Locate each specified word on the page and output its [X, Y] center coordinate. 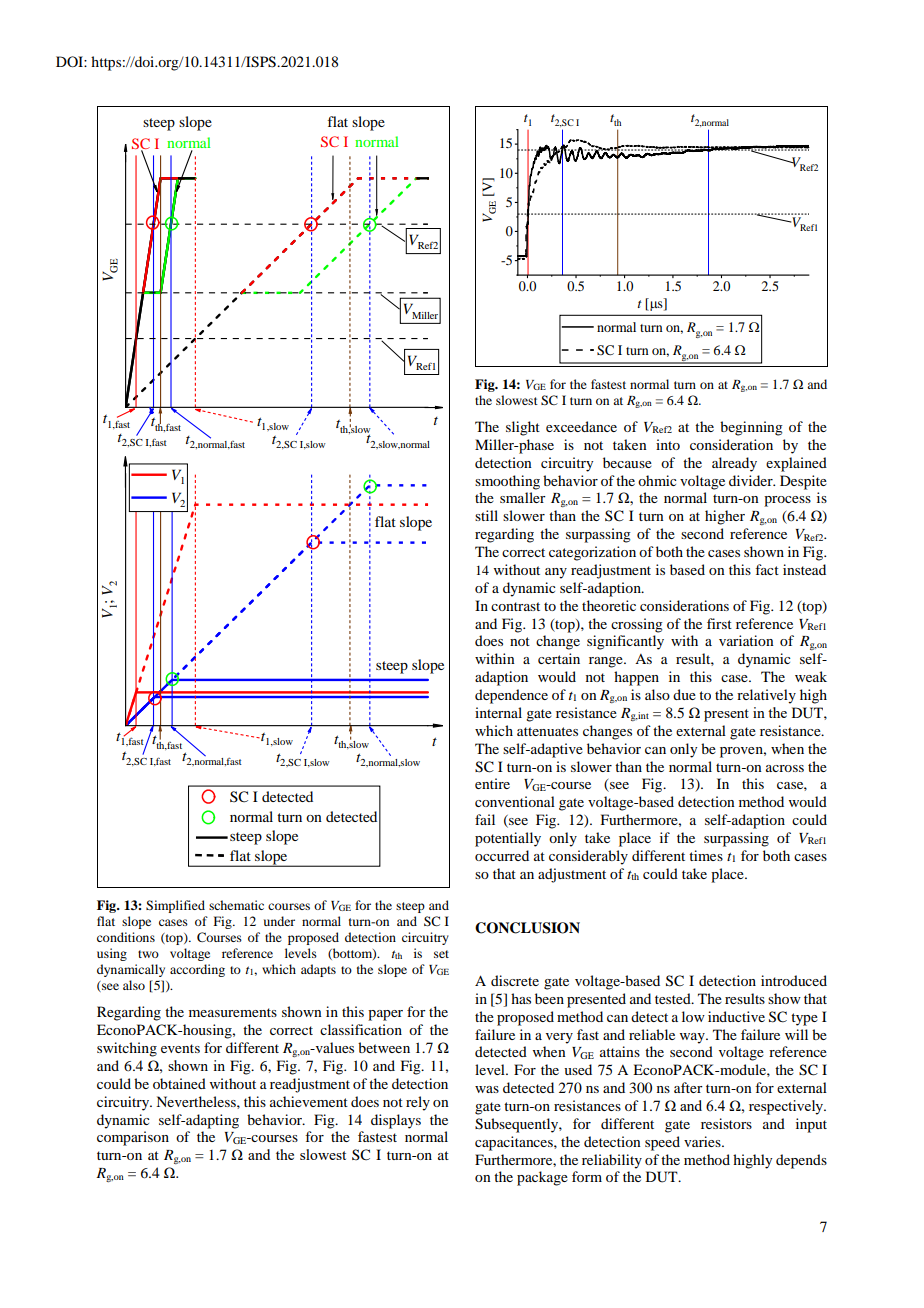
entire [492, 783]
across [785, 768]
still [486, 515]
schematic [236, 905]
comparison [133, 1138]
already [734, 464]
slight [523, 428]
